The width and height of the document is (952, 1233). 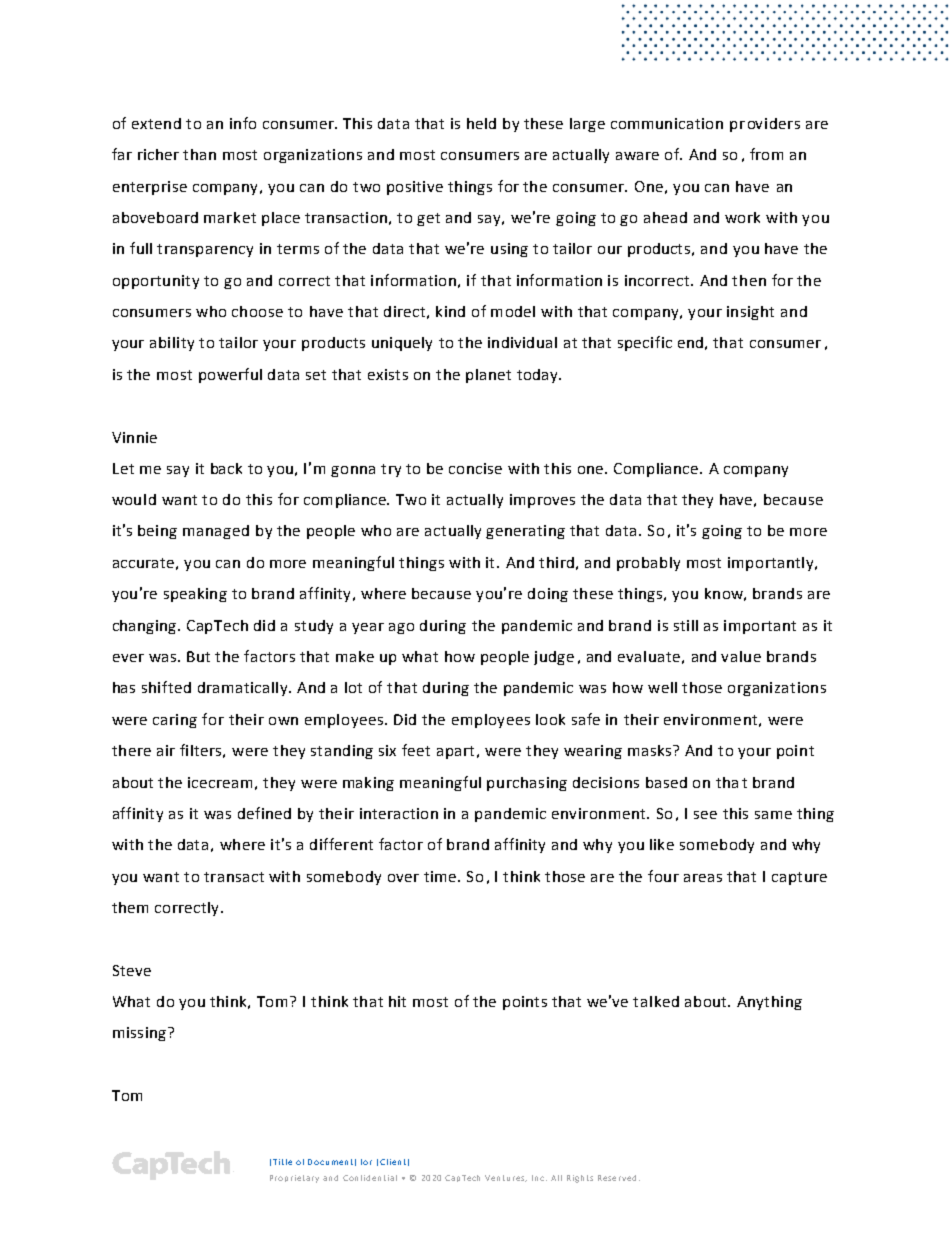 I want to click on from, so click(x=766, y=154).
